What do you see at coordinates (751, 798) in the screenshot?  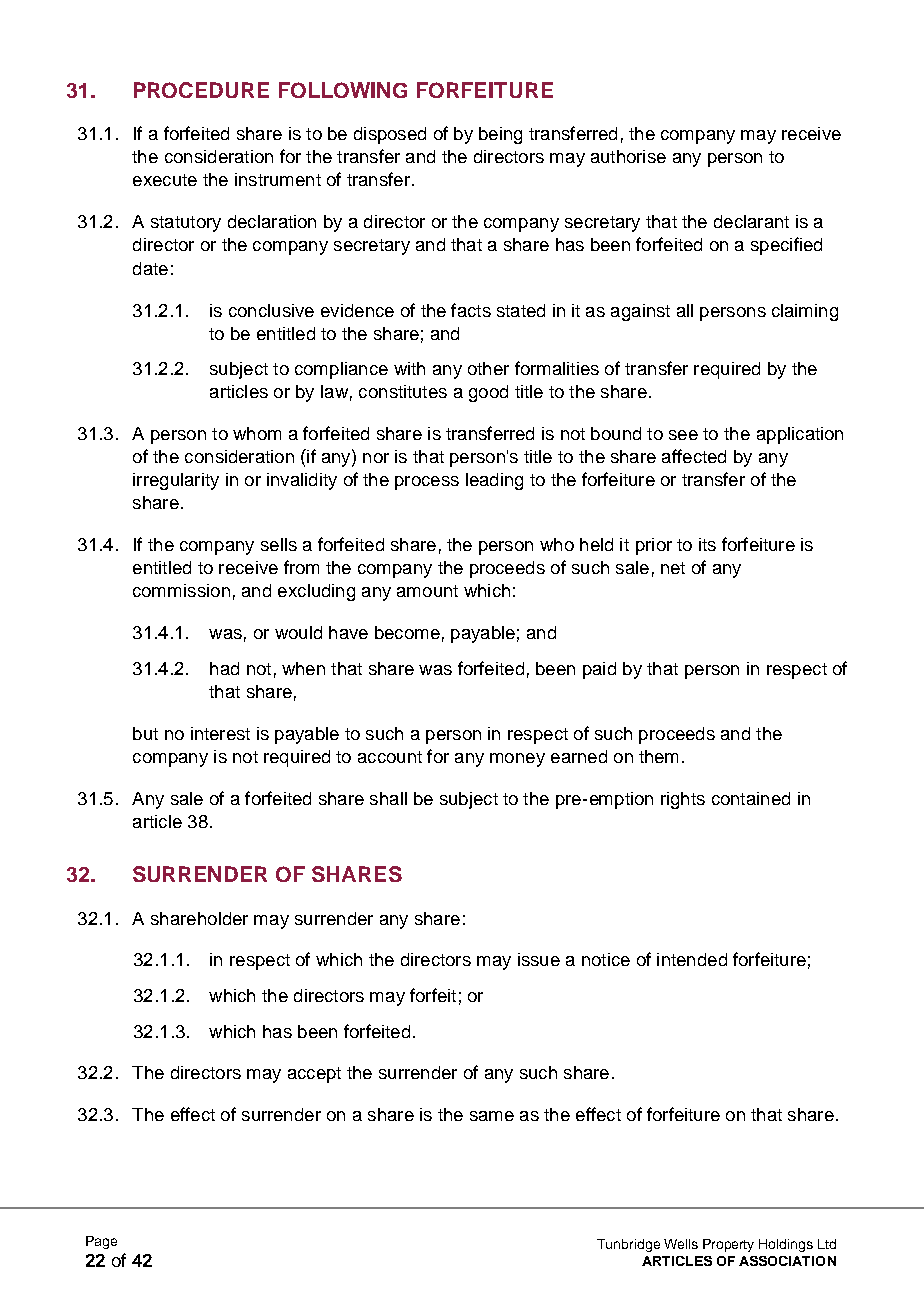 I see `contained` at bounding box center [751, 798].
